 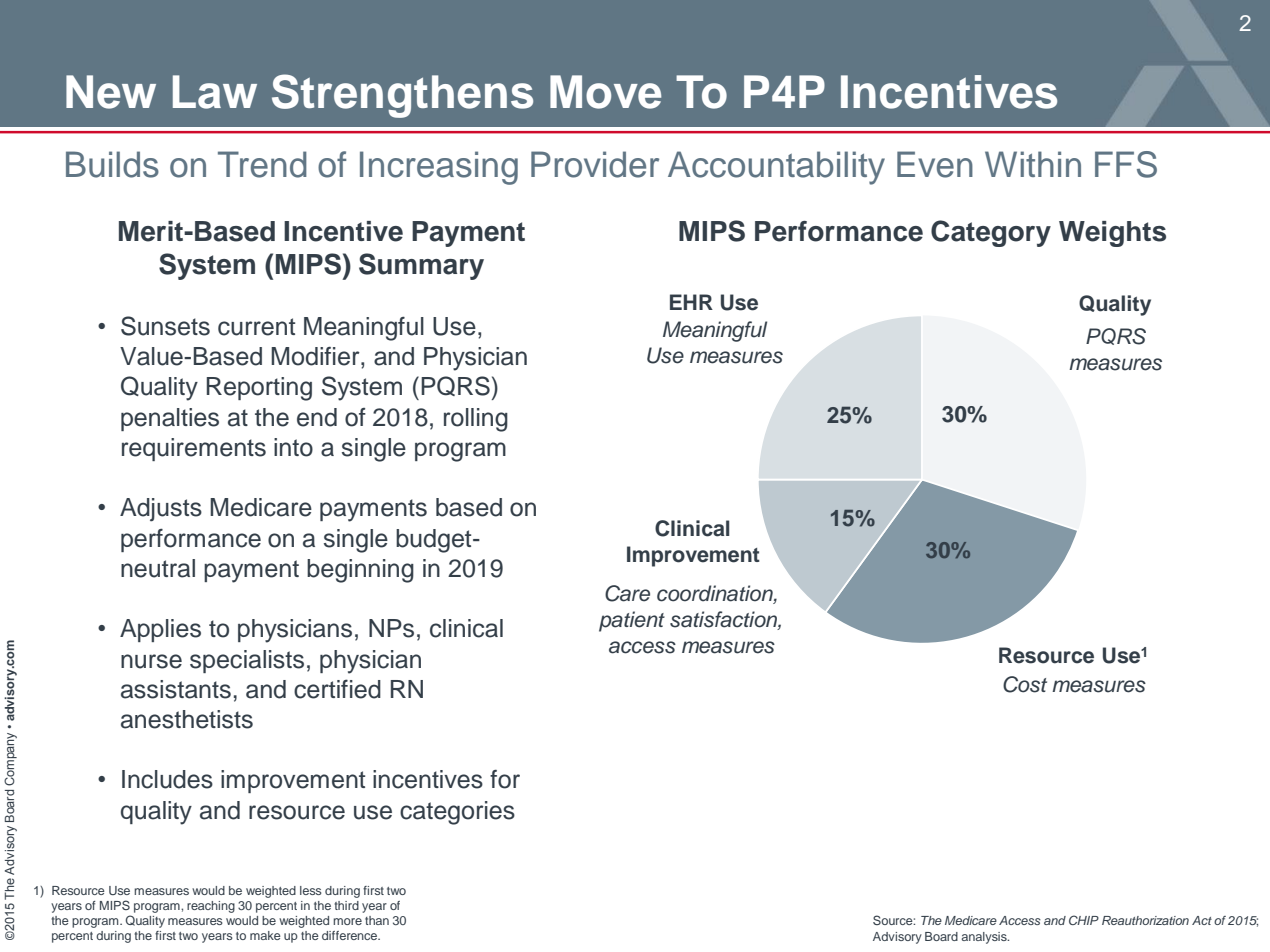 What do you see at coordinates (991, 233) in the screenshot?
I see `Category` at bounding box center [991, 233].
